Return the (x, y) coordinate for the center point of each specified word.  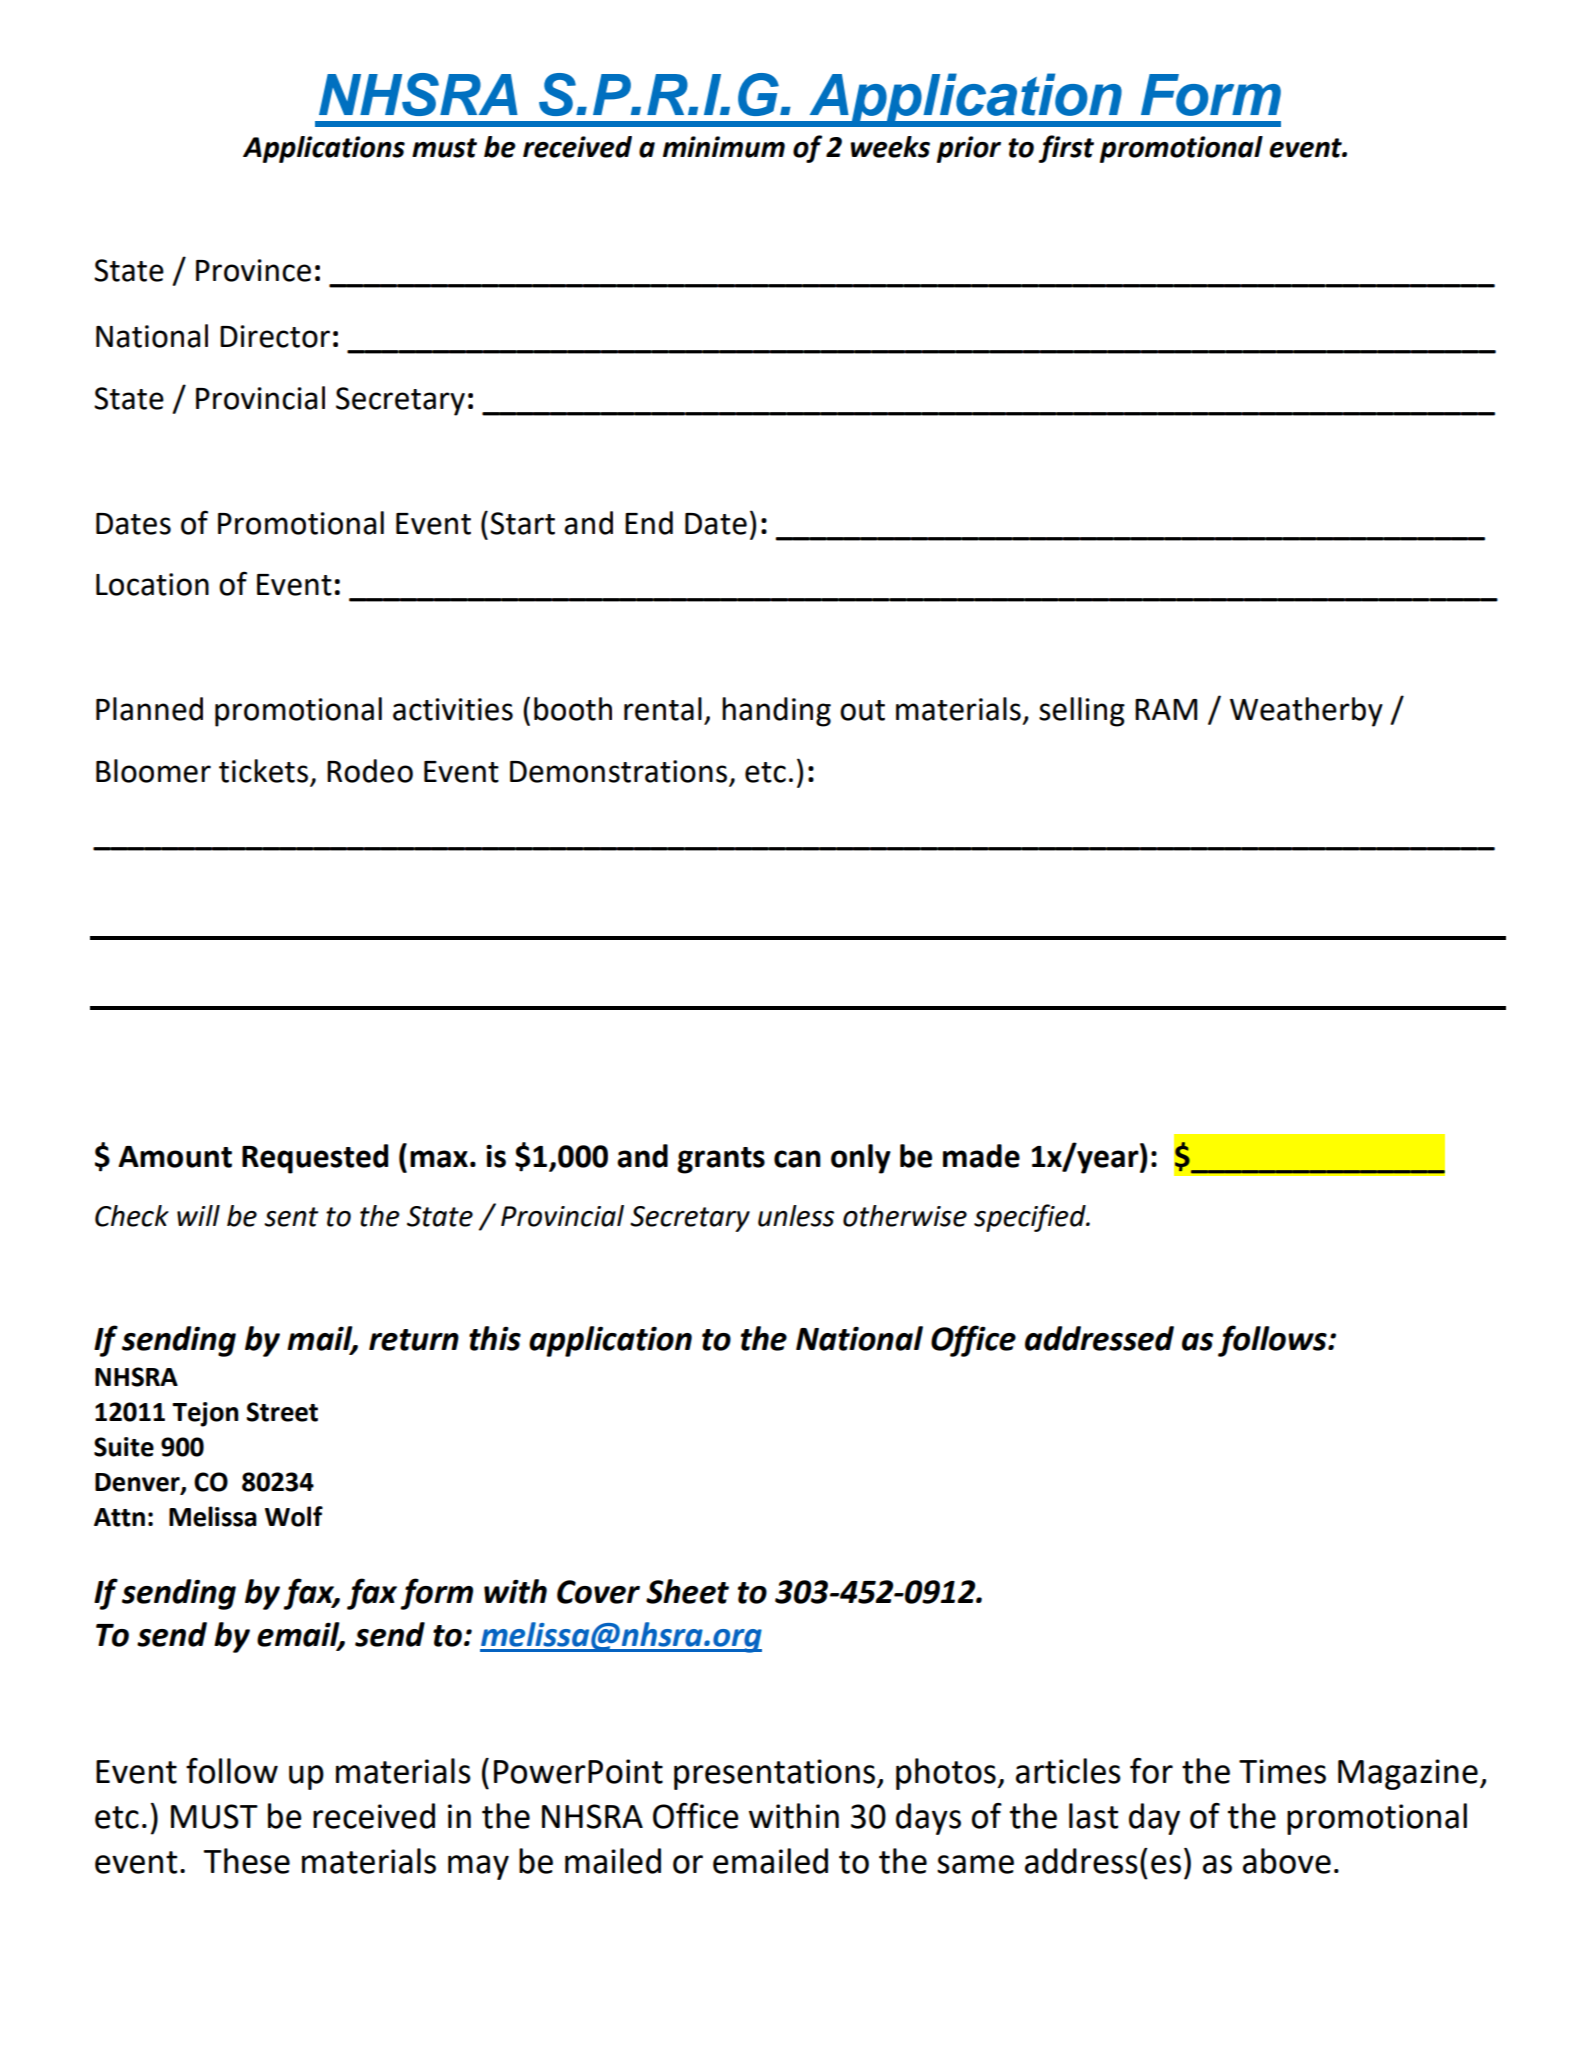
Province (253, 270)
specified (1031, 1218)
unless (796, 1216)
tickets (263, 771)
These (247, 1861)
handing (776, 712)
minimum (724, 147)
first (1066, 149)
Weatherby (1306, 712)
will (198, 1215)
